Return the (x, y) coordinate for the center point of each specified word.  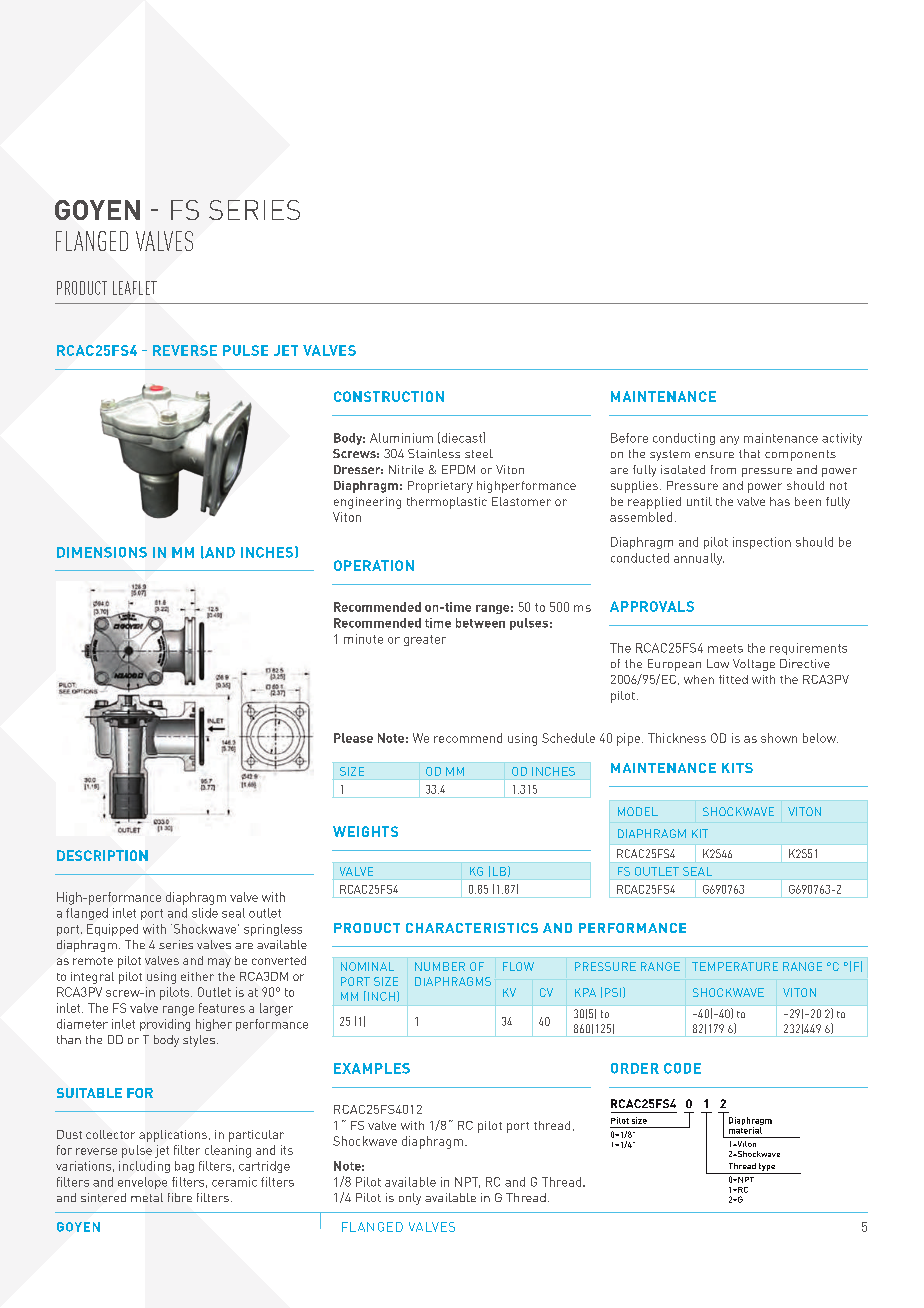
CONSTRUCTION (389, 396)
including (144, 1167)
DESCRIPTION (102, 855)
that (749, 453)
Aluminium (401, 438)
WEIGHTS (365, 831)
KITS (737, 768)
